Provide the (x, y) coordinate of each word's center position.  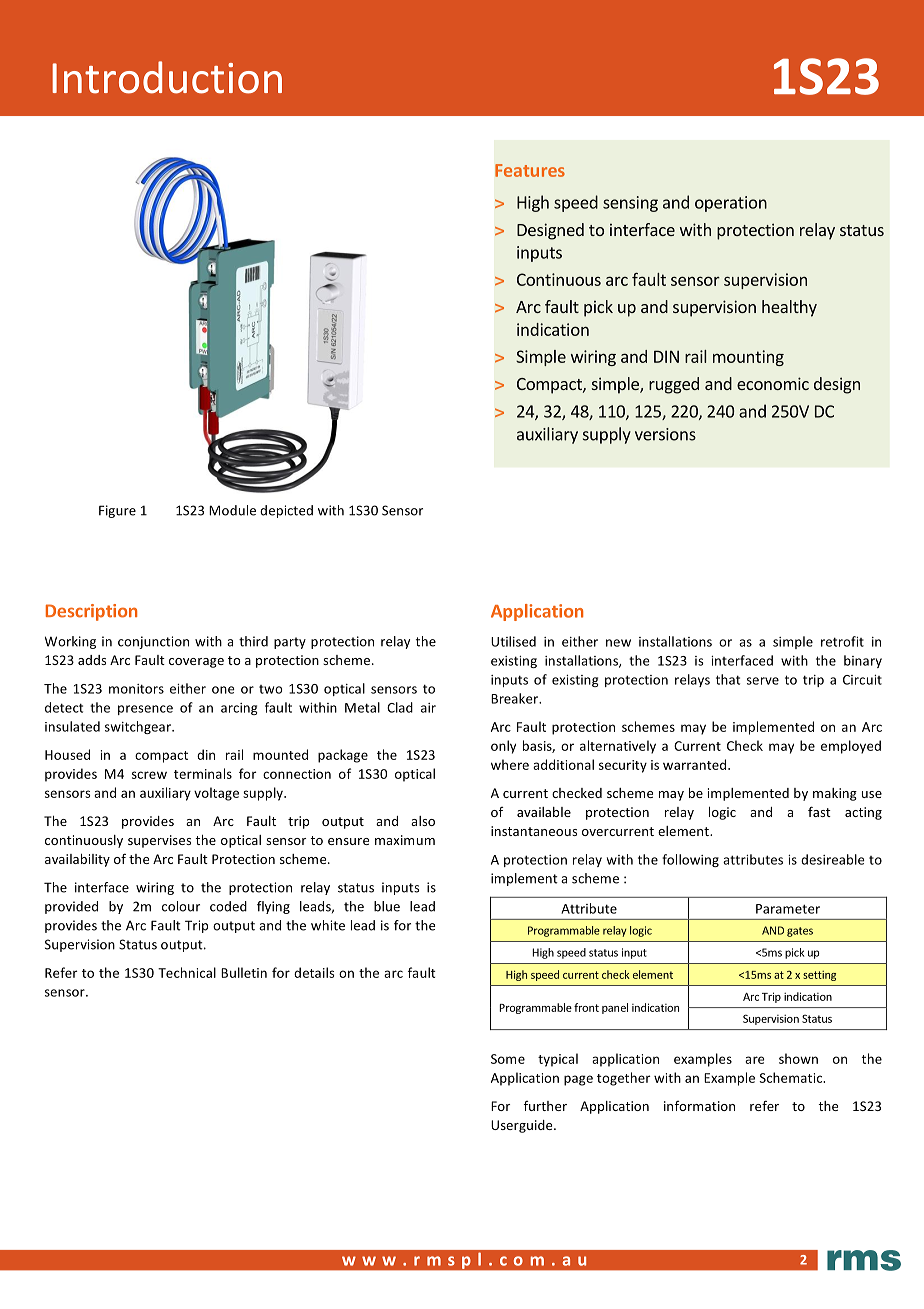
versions (665, 434)
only (503, 747)
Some (508, 1059)
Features (530, 170)
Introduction (167, 77)
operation (731, 204)
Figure (117, 511)
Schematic (792, 1077)
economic (773, 383)
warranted (696, 764)
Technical (187, 972)
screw (149, 775)
